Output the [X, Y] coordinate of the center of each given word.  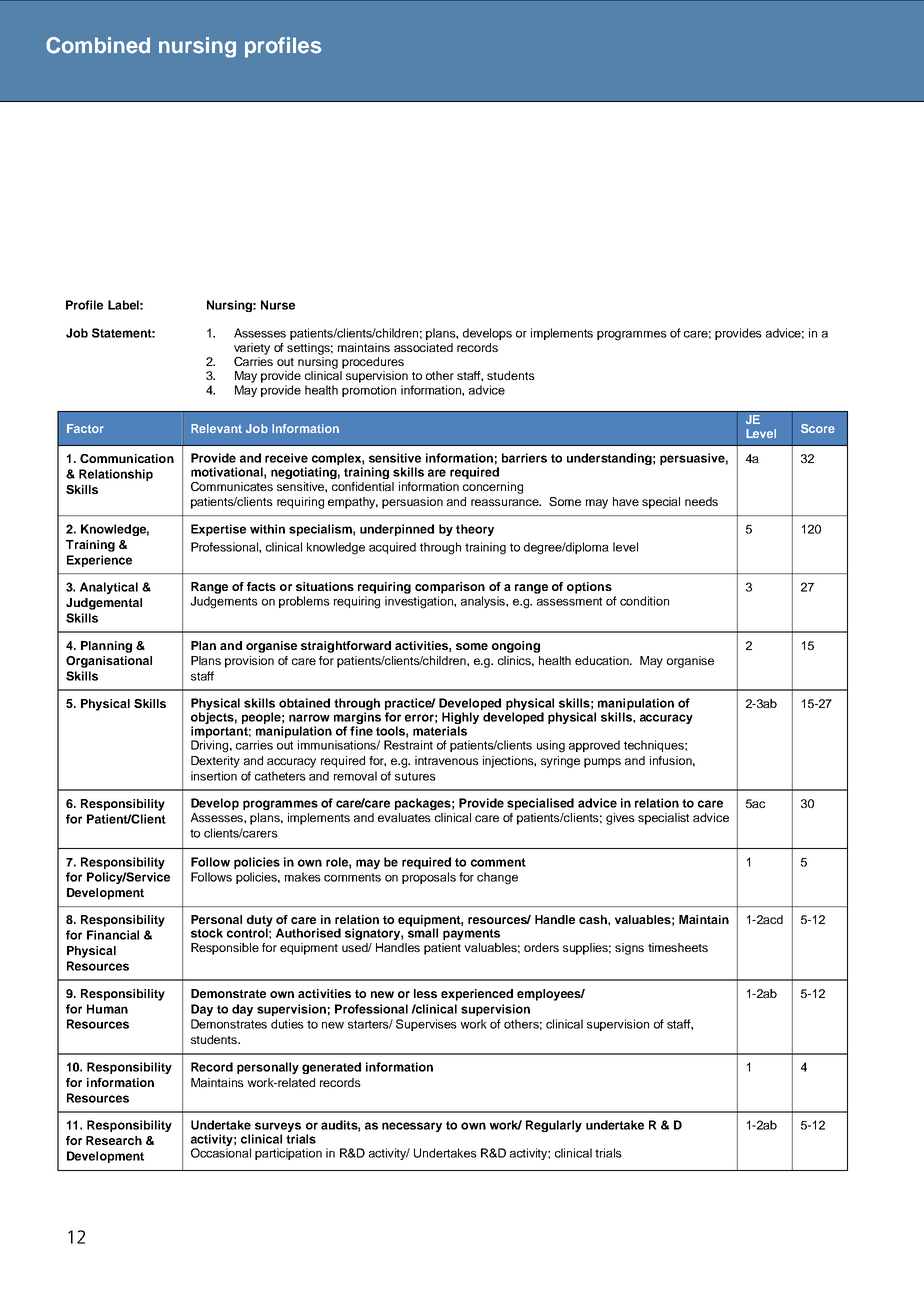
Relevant [216, 428]
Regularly [554, 1126]
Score [818, 428]
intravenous [447, 760]
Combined [98, 45]
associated [423, 347]
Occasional [221, 1153]
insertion [214, 776]
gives [620, 819]
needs [701, 501]
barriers [524, 458]
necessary [412, 1127]
